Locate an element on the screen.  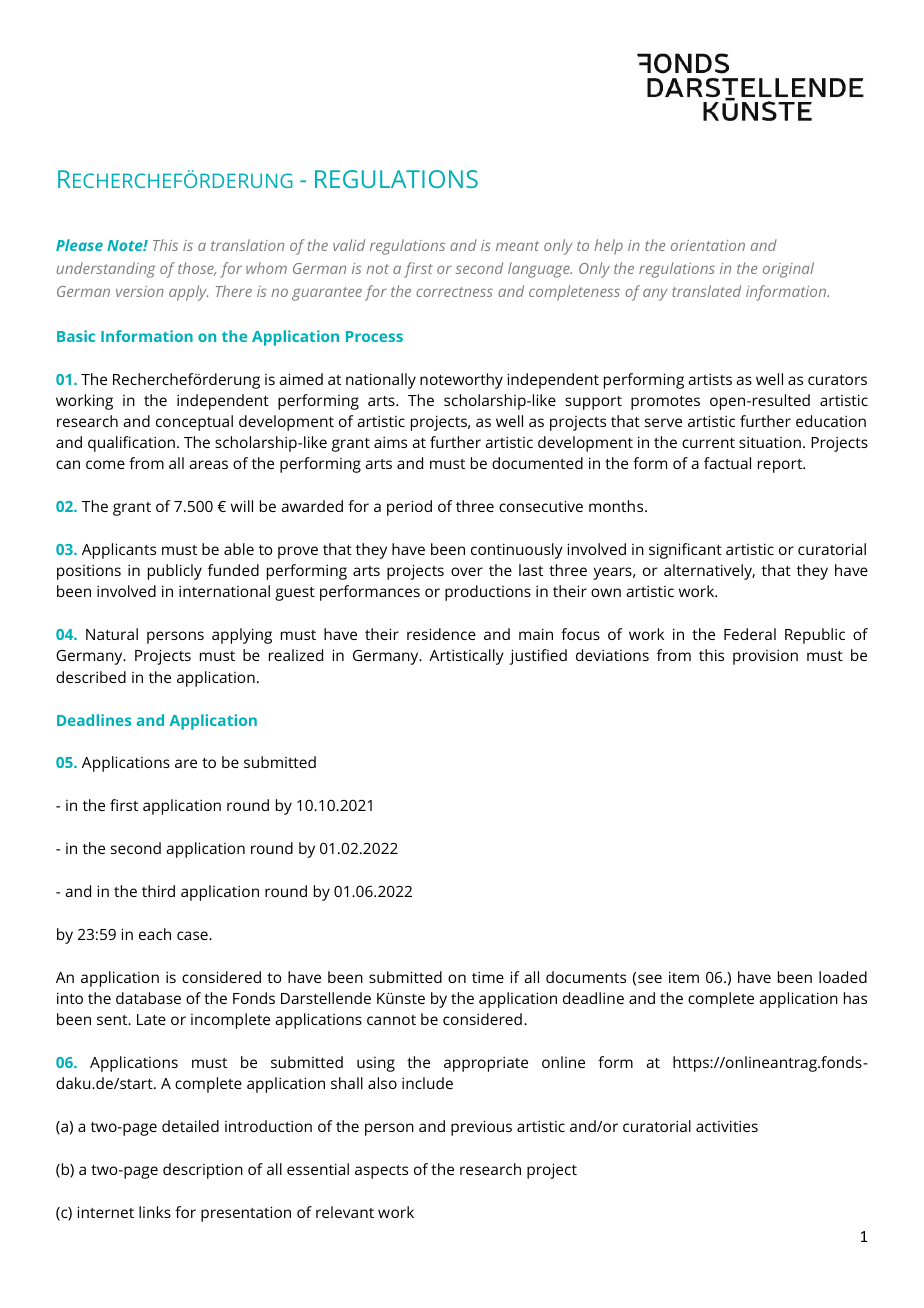
report is located at coordinates (781, 466).
